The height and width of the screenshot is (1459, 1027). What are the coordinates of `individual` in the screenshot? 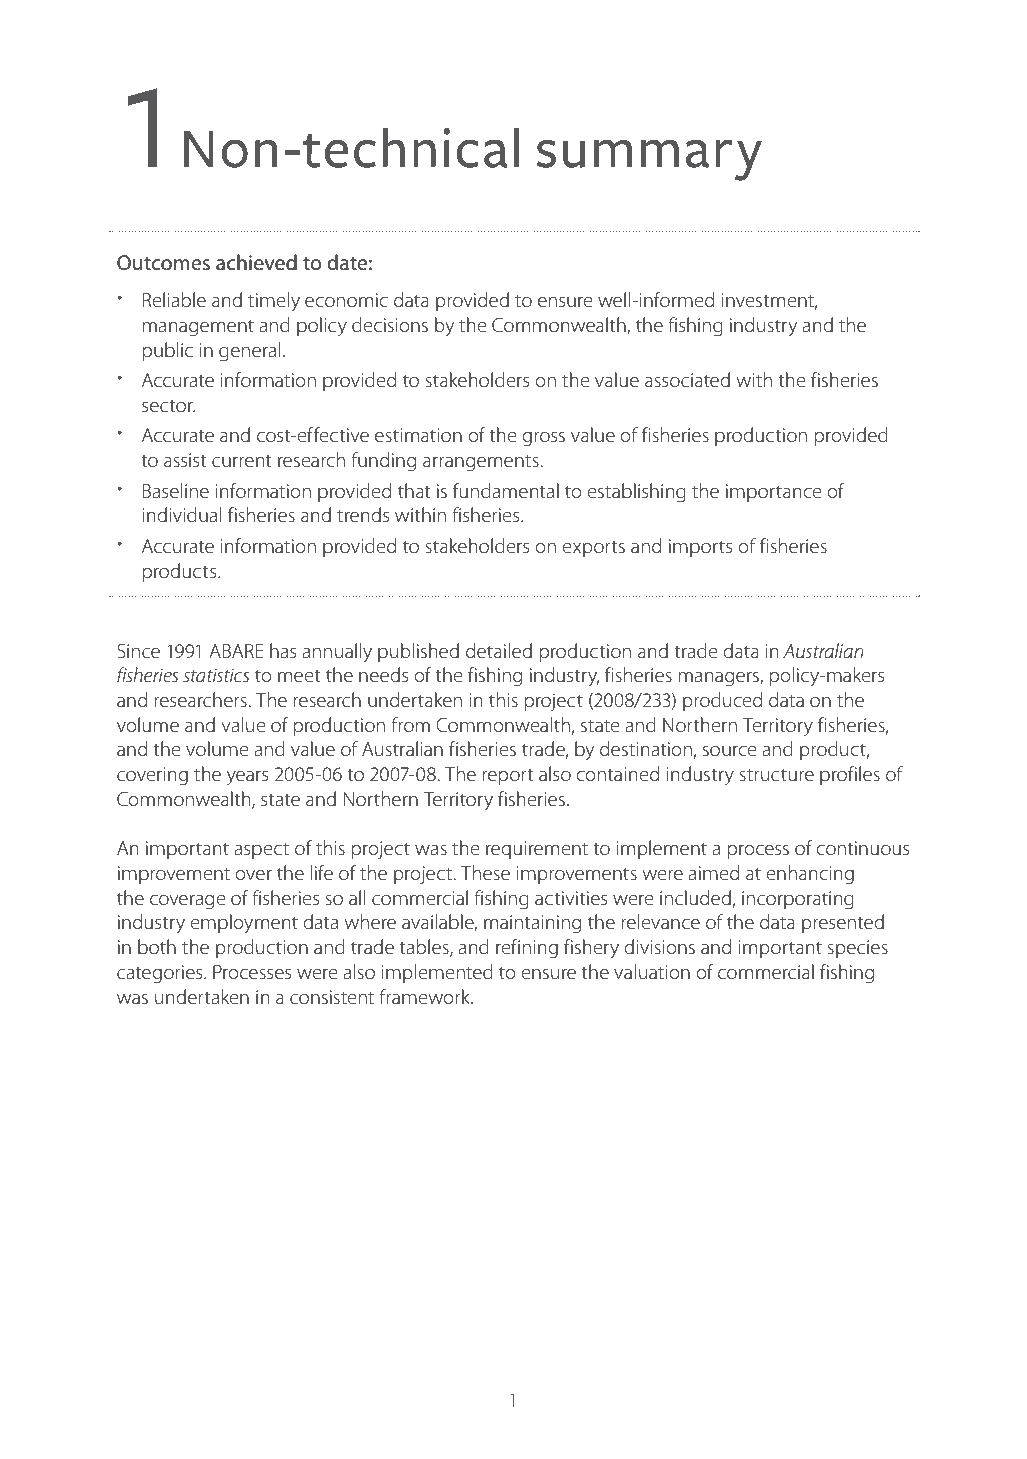 It's located at (181, 515).
